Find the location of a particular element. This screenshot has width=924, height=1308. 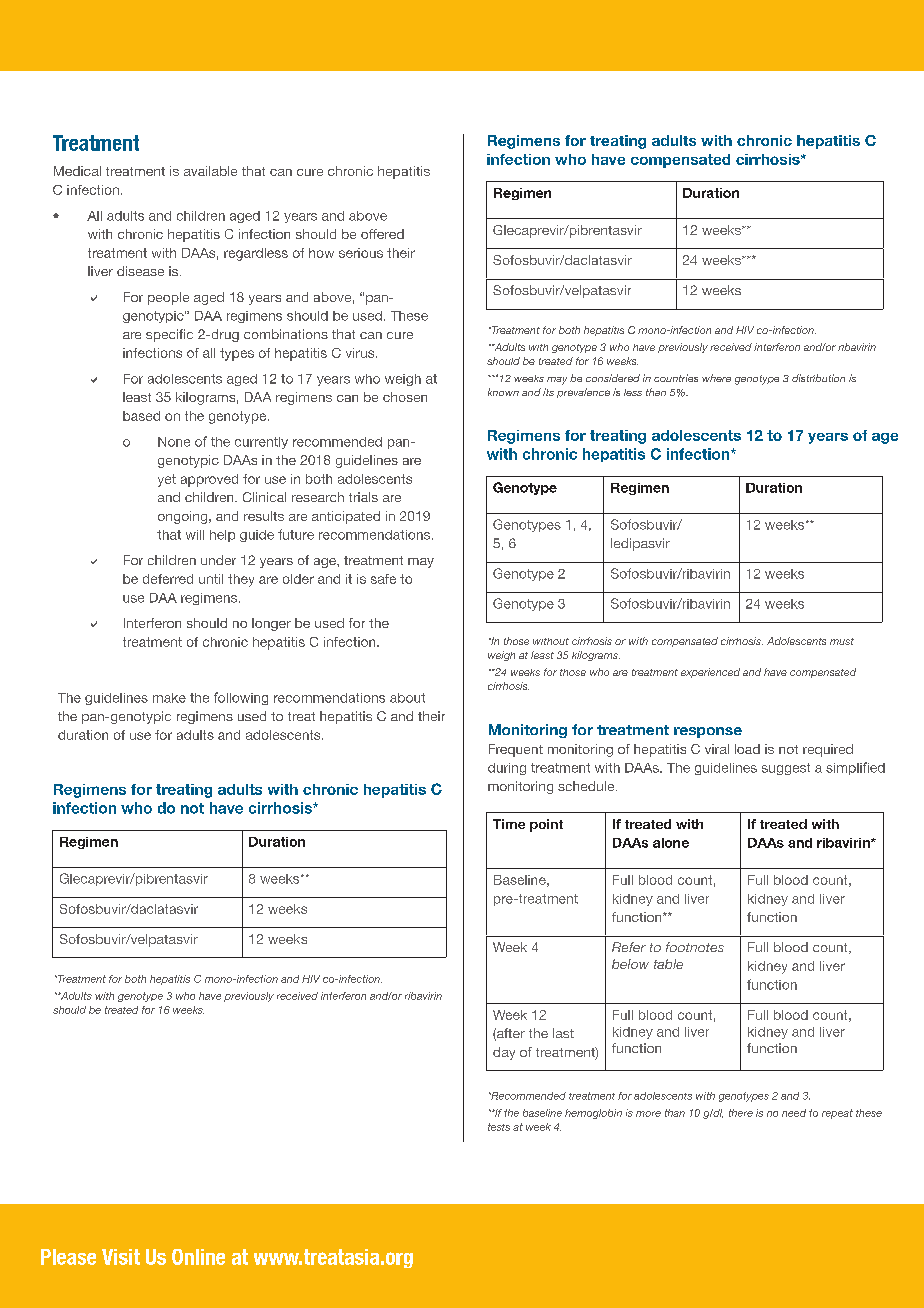

Online is located at coordinates (198, 1257).
